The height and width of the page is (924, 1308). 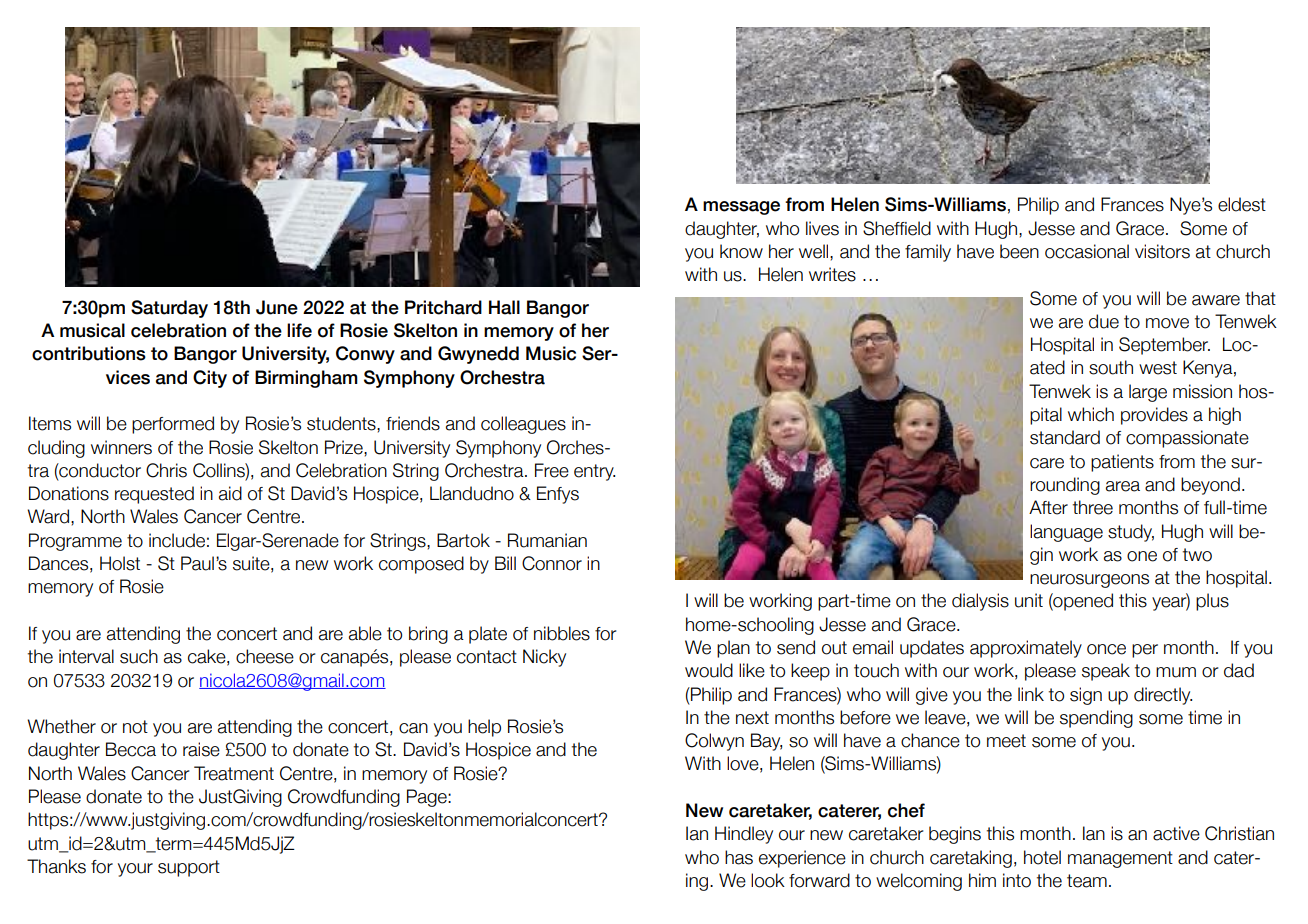 What do you see at coordinates (189, 868) in the page?
I see `support` at bounding box center [189, 868].
